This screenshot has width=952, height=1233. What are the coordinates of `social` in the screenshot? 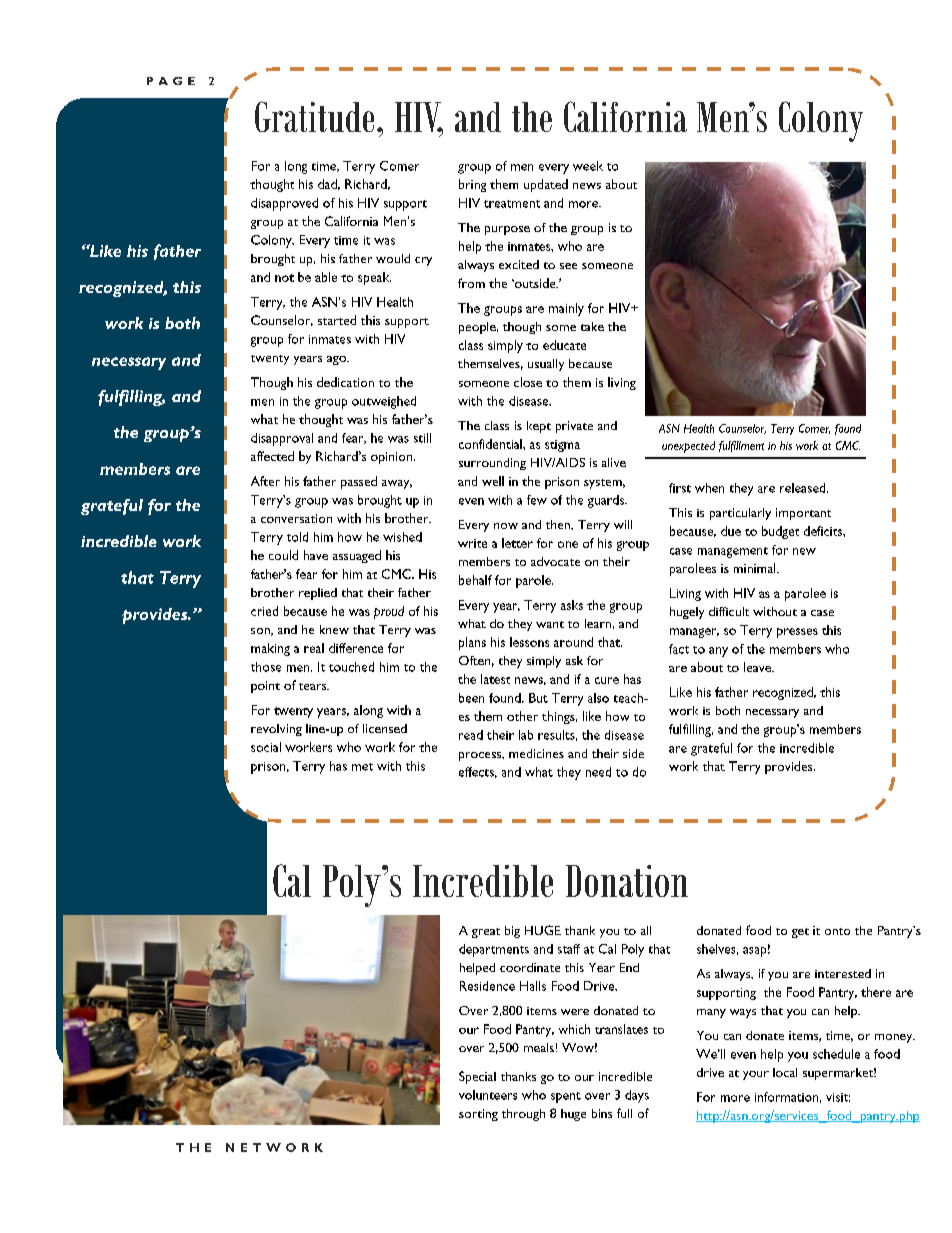 It's located at (266, 747).
